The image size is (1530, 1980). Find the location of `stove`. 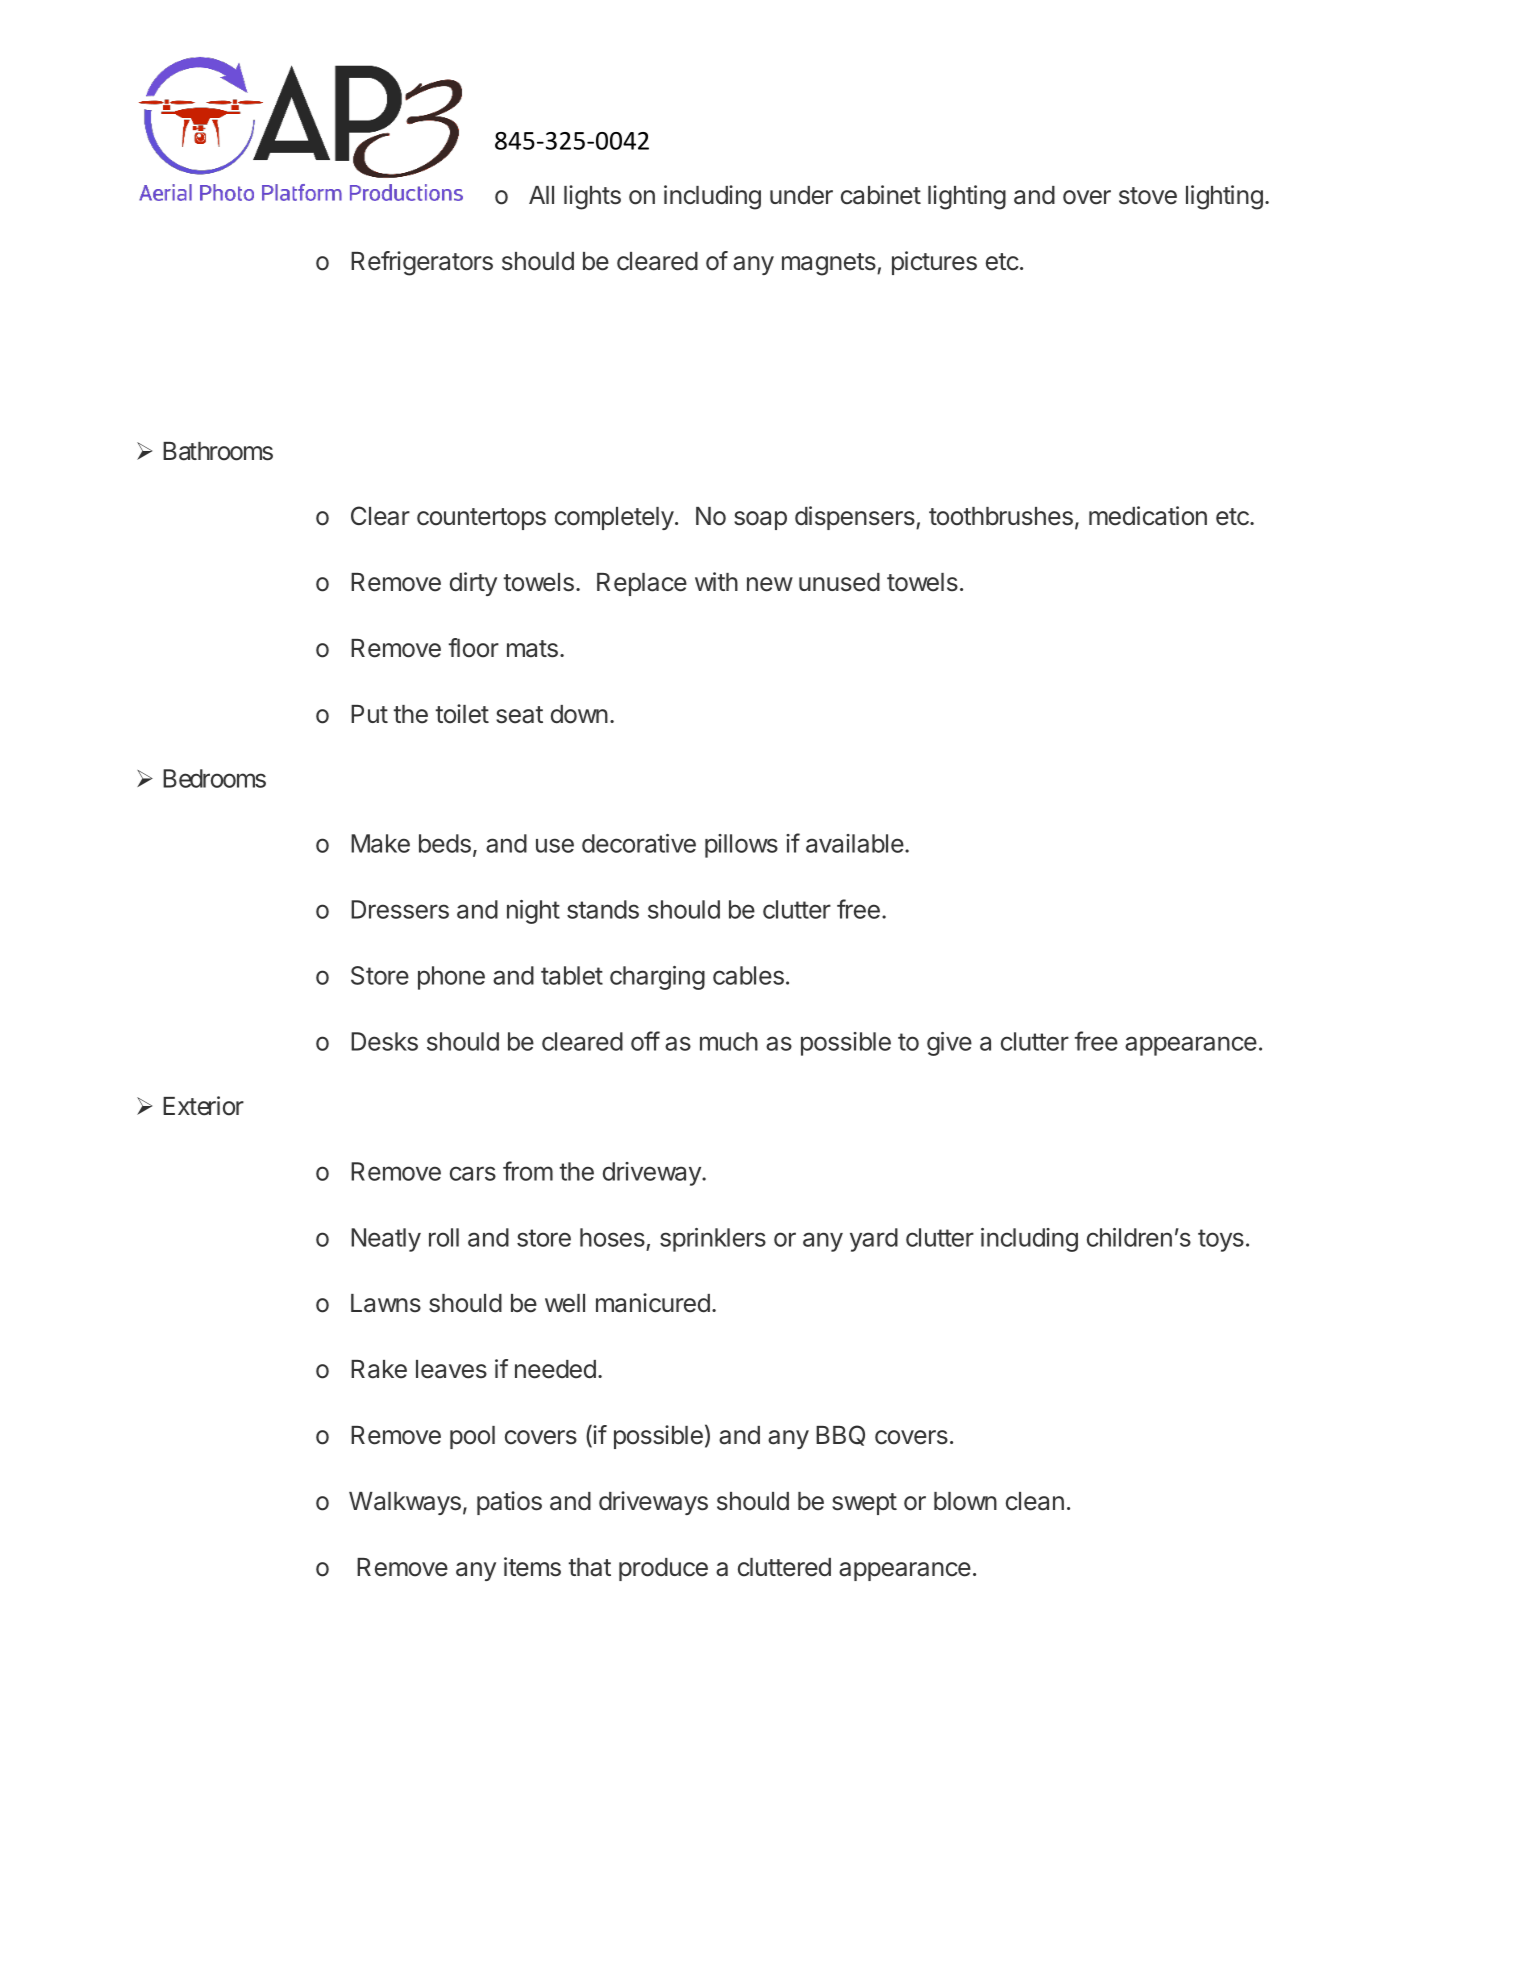

stove is located at coordinates (1148, 196).
